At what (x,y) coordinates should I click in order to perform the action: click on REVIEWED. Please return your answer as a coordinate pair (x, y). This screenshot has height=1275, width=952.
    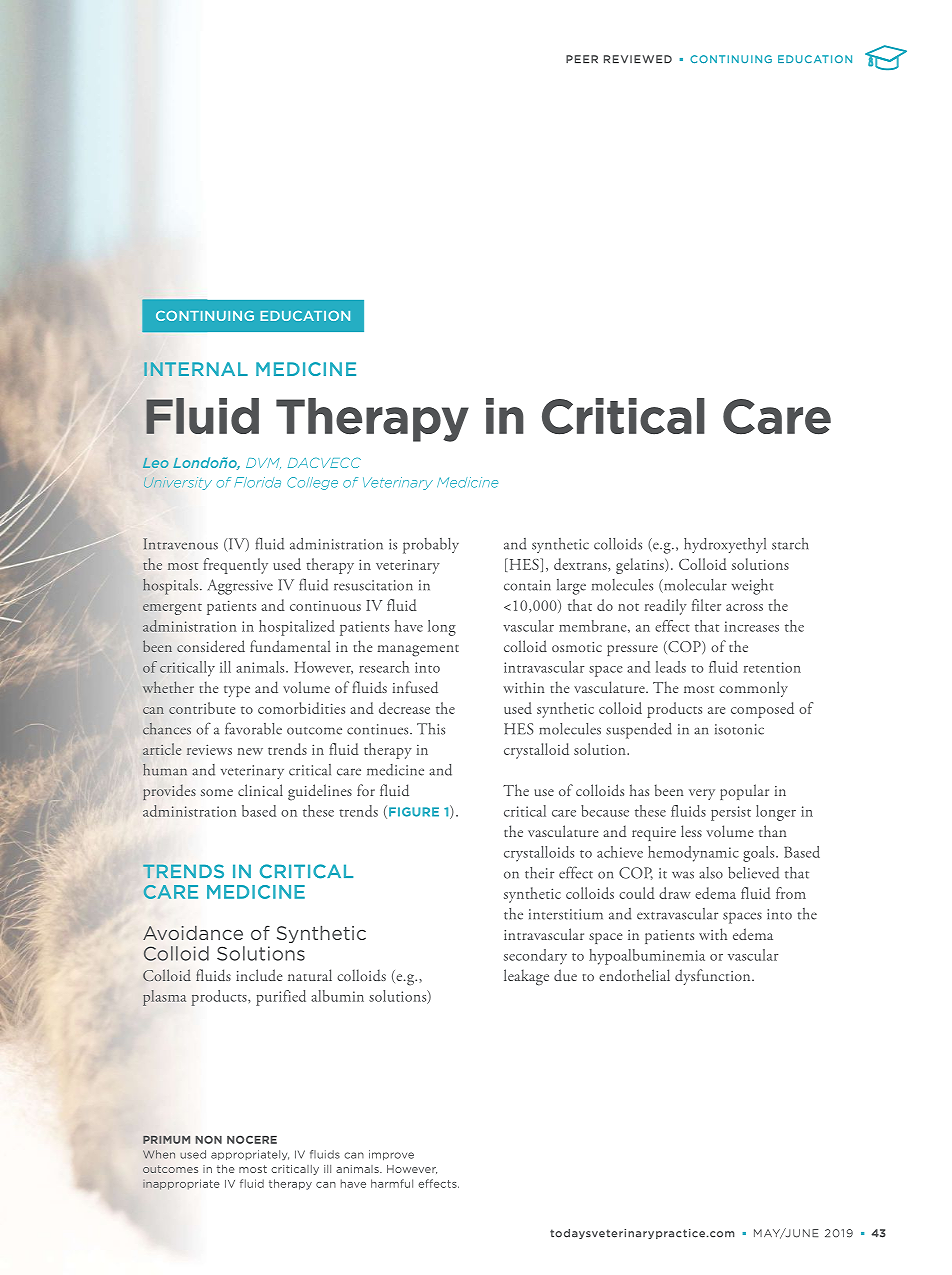
    Looking at the image, I should click on (638, 59).
